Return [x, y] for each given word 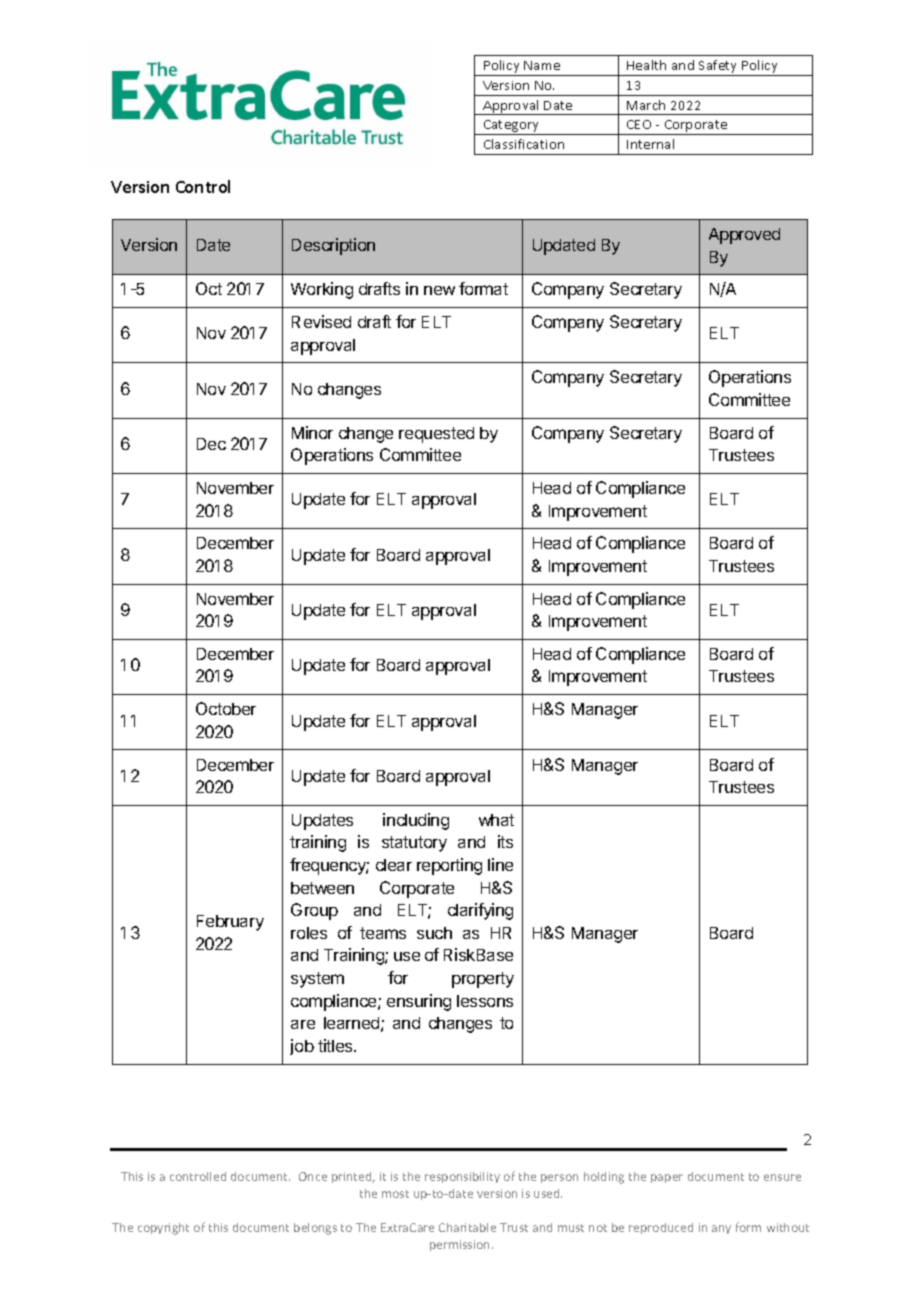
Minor [312, 432]
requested [436, 435]
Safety [718, 68]
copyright [163, 1229]
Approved [744, 236]
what [496, 820]
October [226, 708]
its [505, 841]
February [230, 923]
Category [511, 127]
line [500, 864]
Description [333, 246]
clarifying [480, 911]
